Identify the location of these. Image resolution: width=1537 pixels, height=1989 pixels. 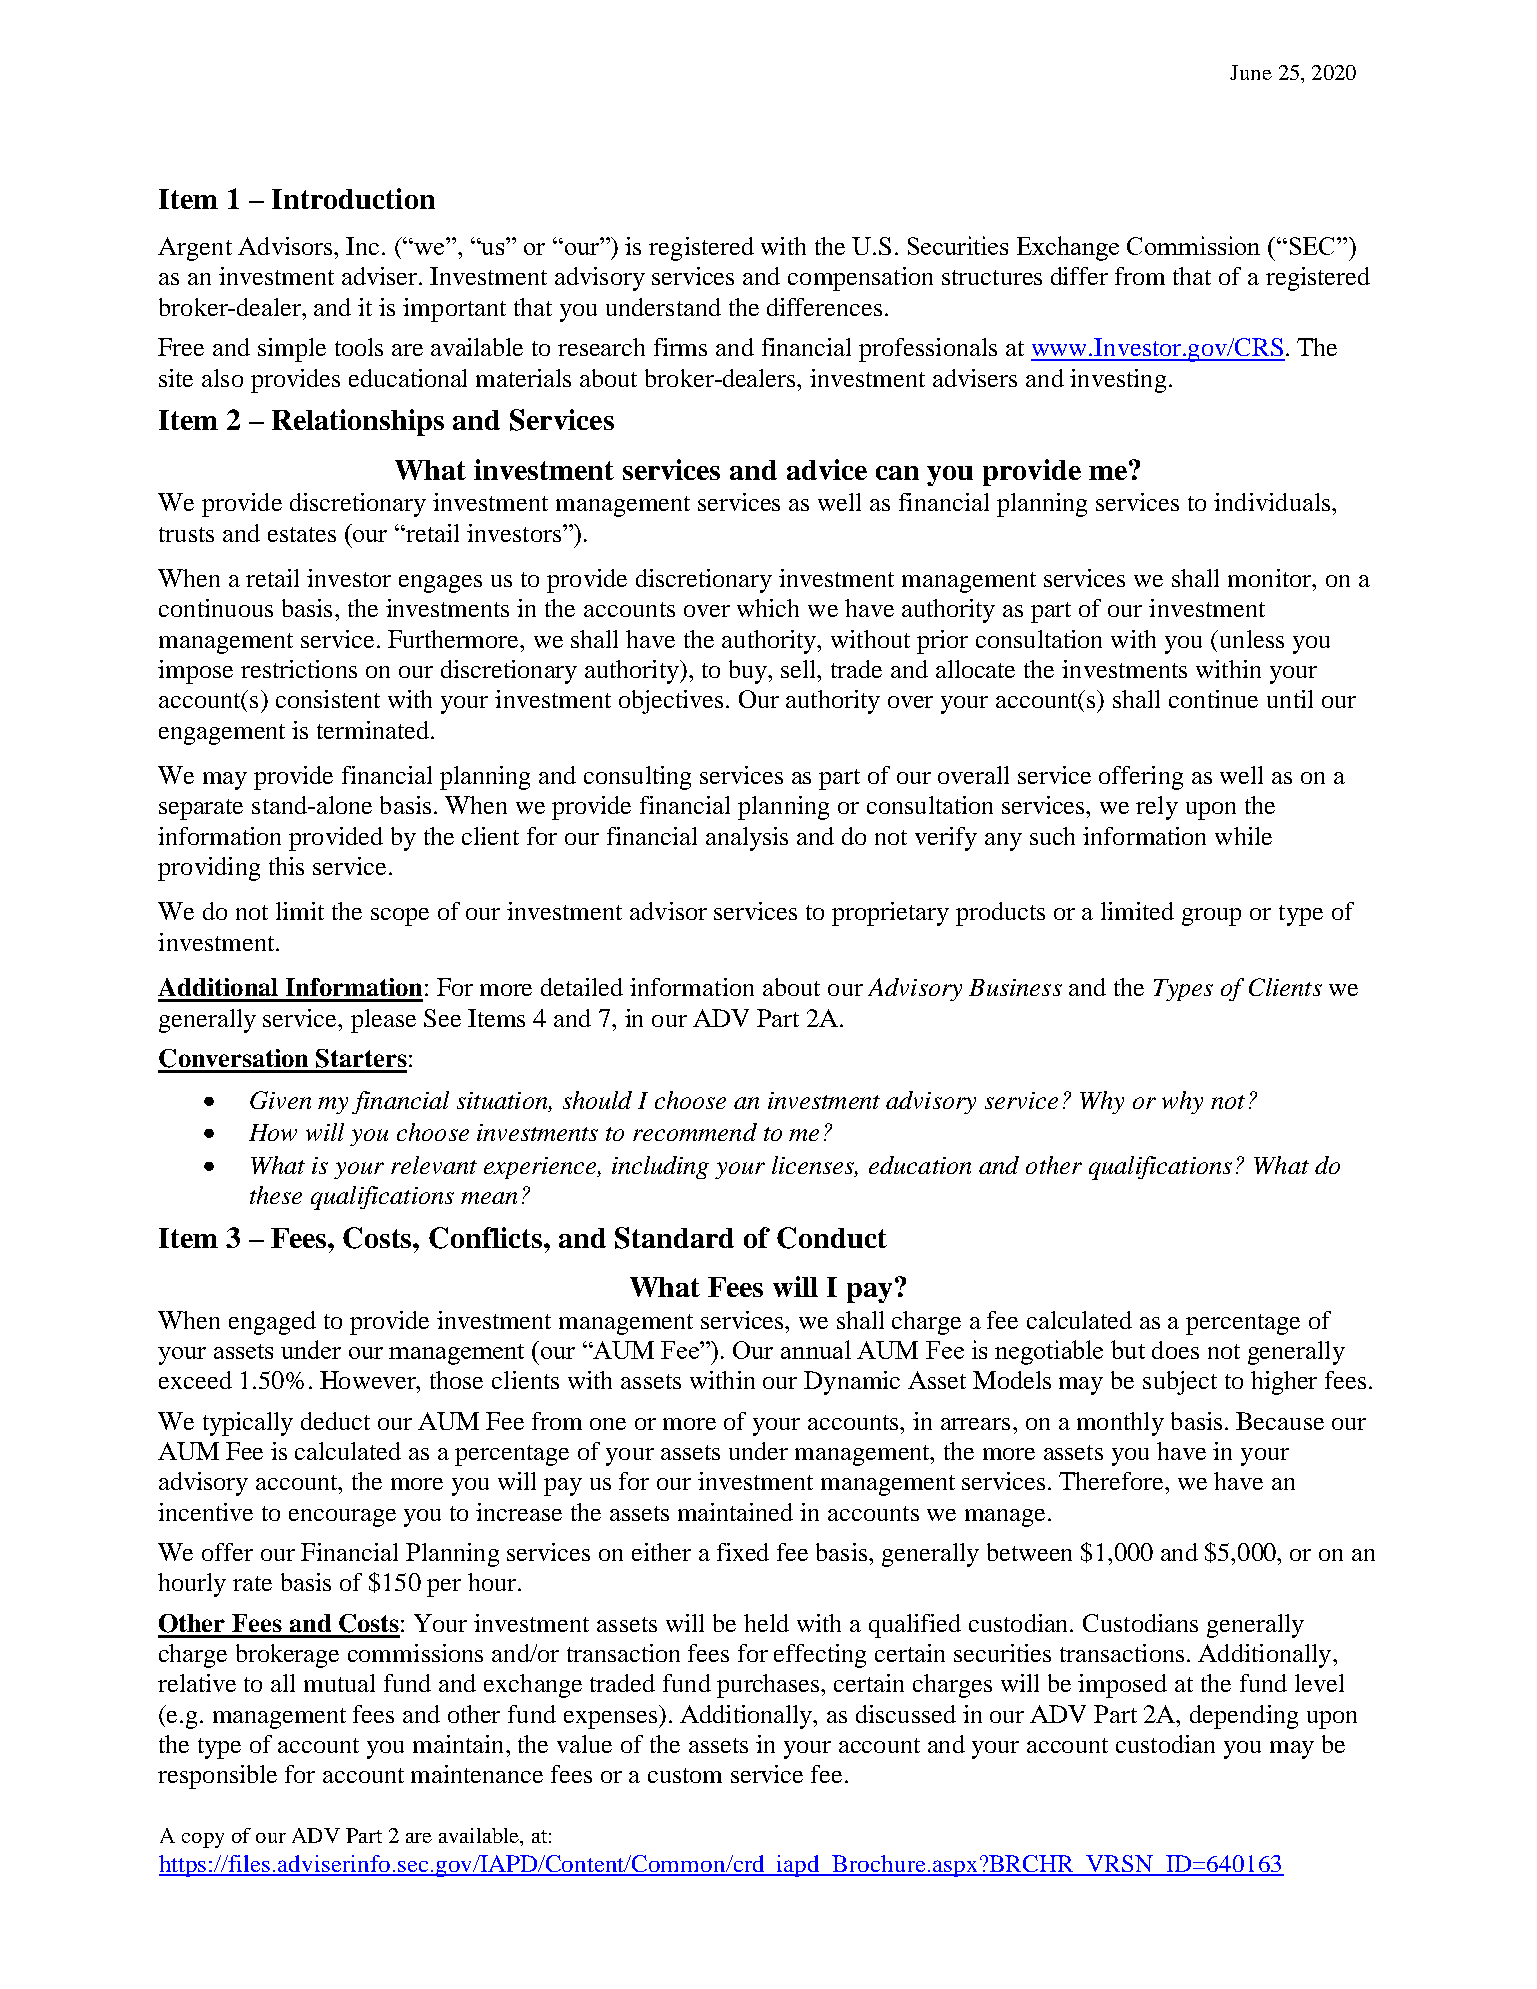
(276, 1195).
